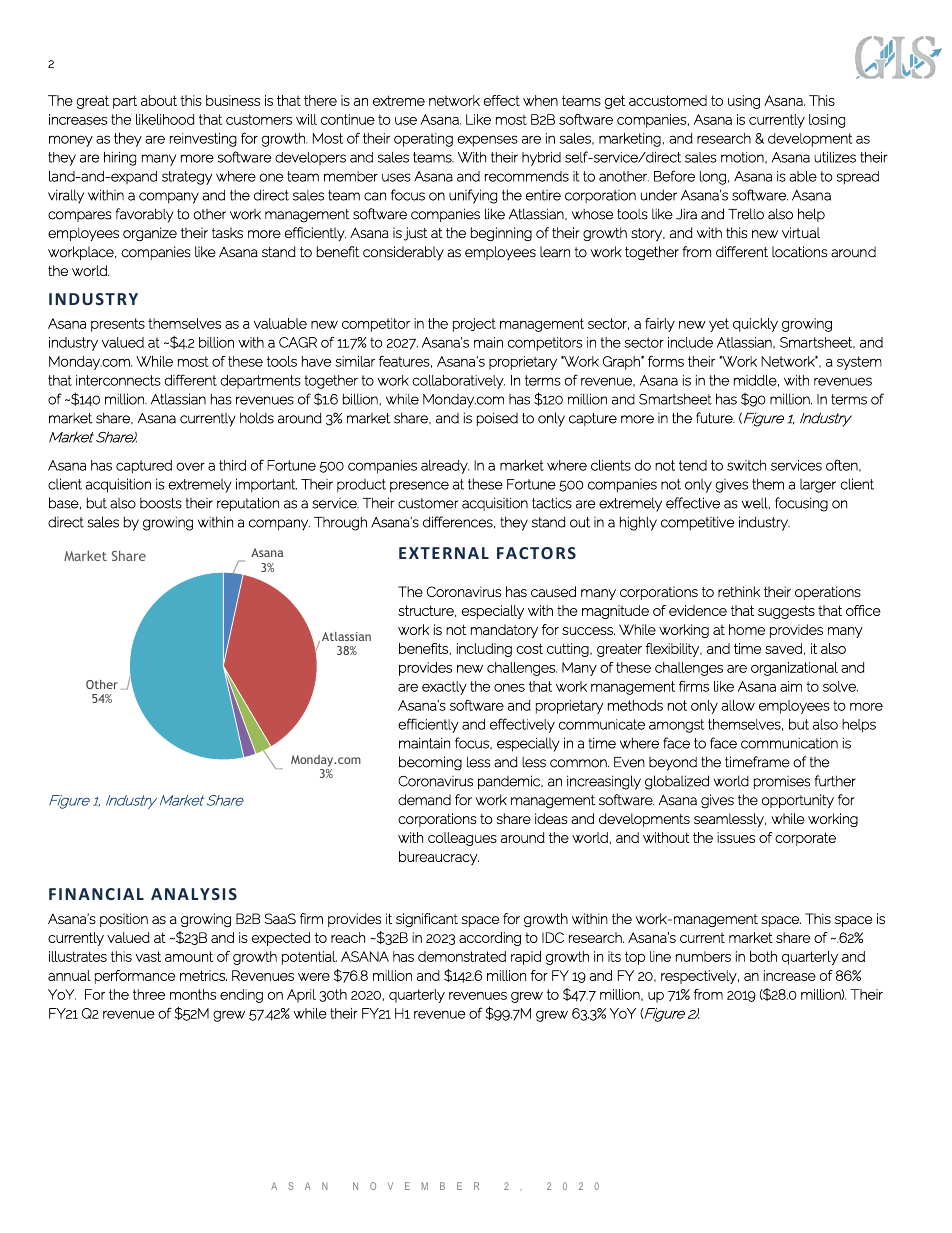 The image size is (952, 1233). What do you see at coordinates (487, 141) in the page?
I see `expenses` at bounding box center [487, 141].
